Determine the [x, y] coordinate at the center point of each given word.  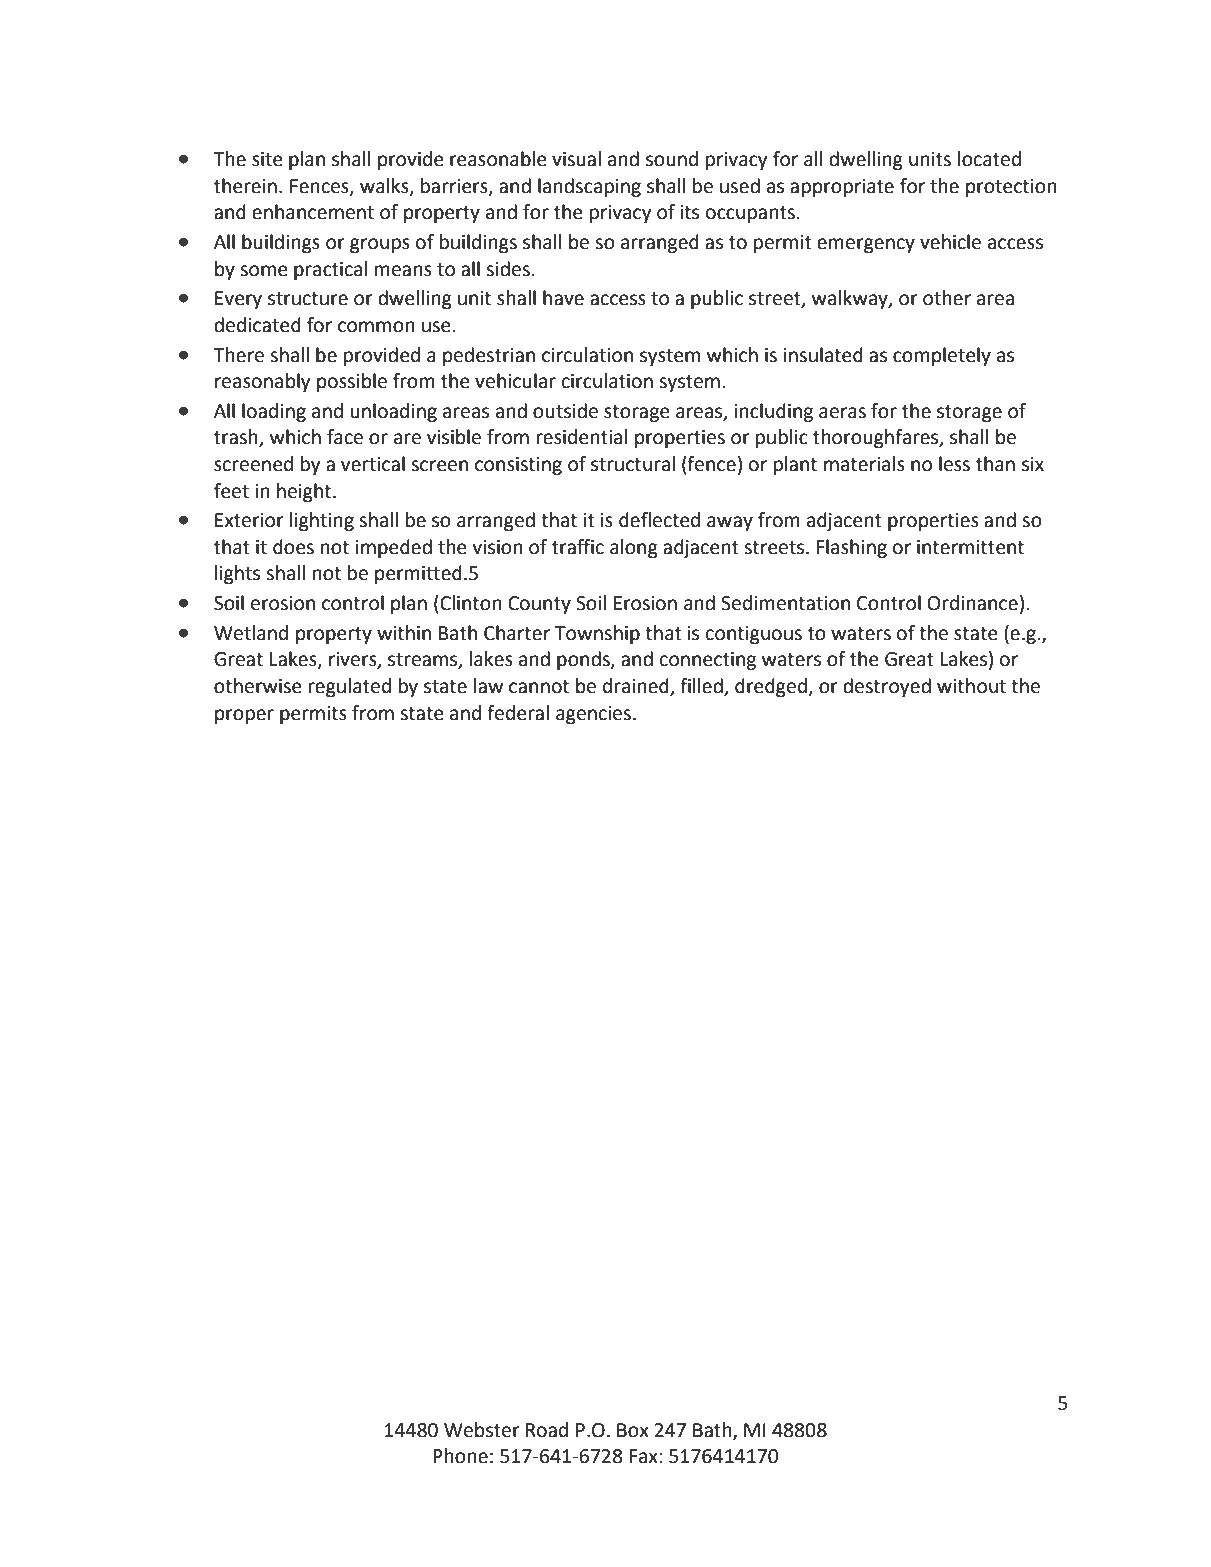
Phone [460, 1456]
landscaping [589, 187]
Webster [482, 1430]
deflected [659, 520]
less [954, 464]
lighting [322, 521]
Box [633, 1430]
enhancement [313, 212]
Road [547, 1430]
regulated [350, 687]
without [971, 686]
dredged [771, 687]
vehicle [950, 242]
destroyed [887, 687]
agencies [593, 715]
